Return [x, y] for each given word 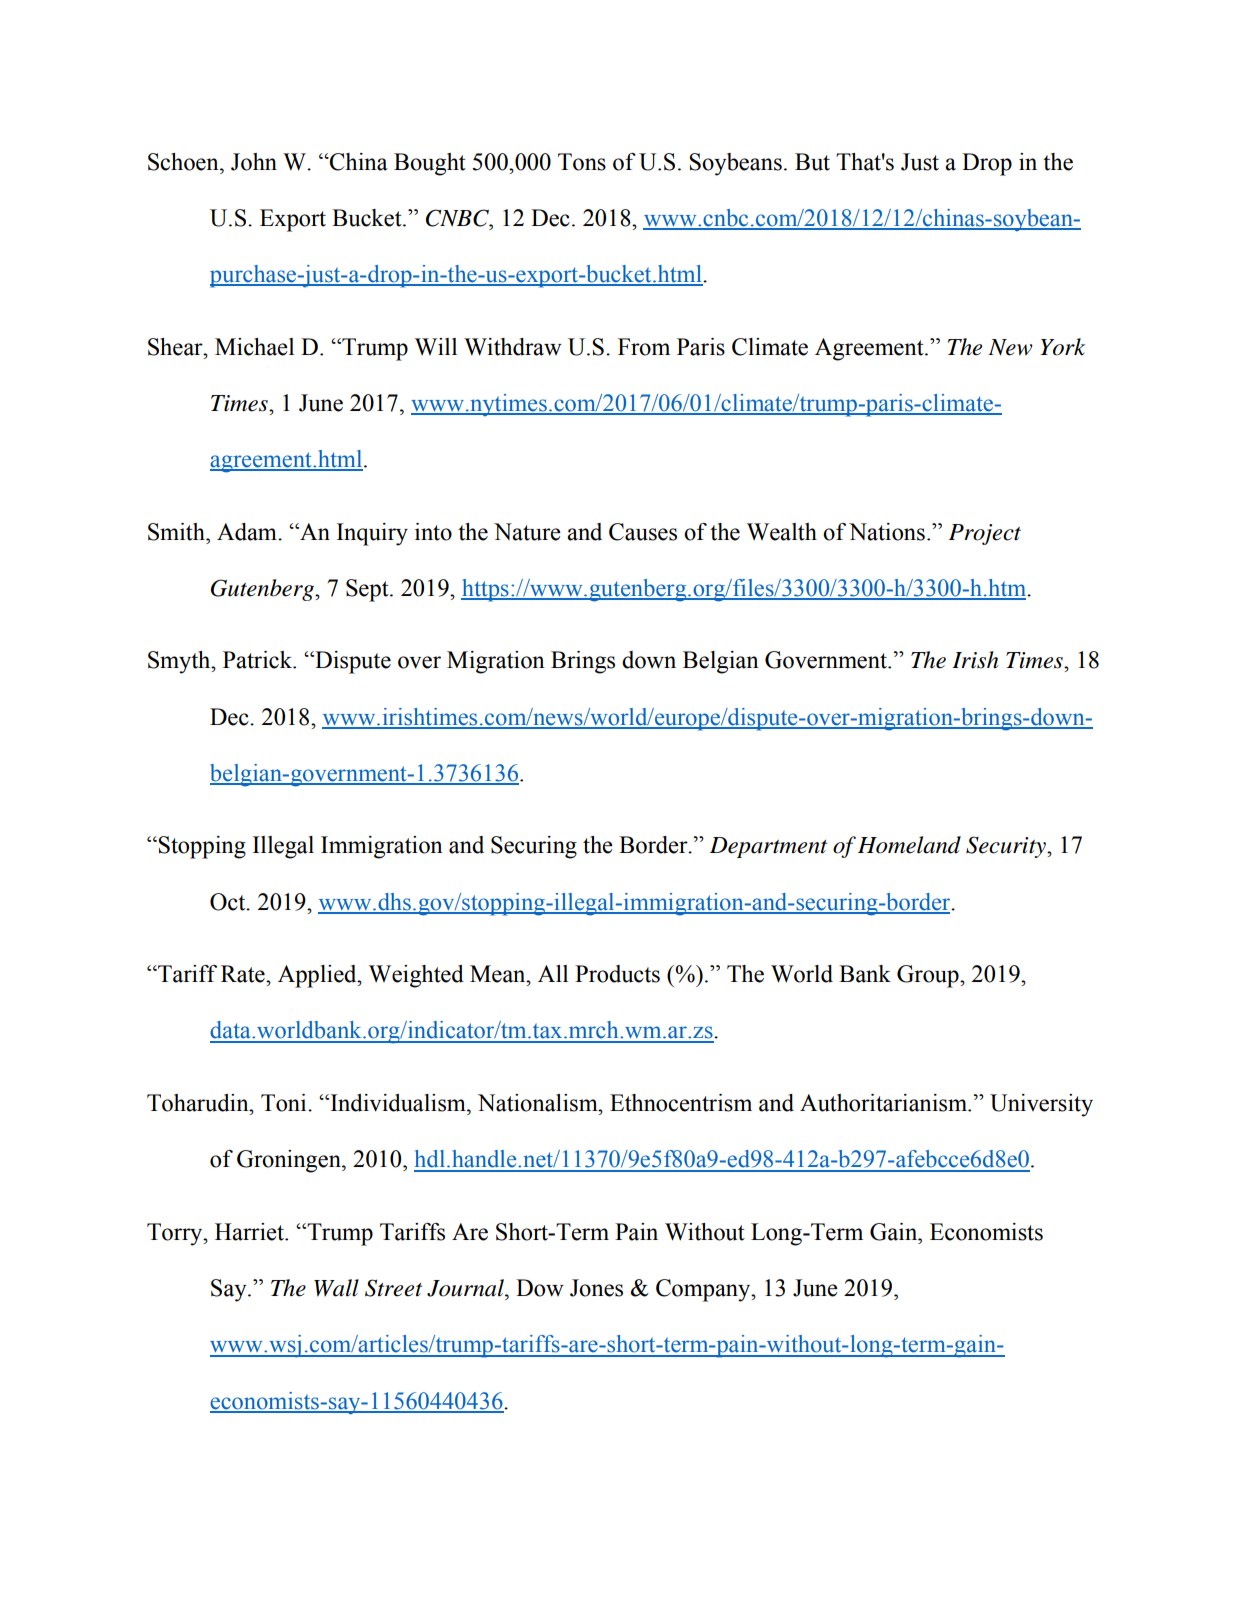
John [254, 162]
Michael [254, 347]
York [1062, 347]
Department [768, 847]
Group [929, 976]
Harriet [250, 1232]
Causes [643, 532]
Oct [229, 902]
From [644, 347]
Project [985, 534]
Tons [582, 162]
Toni [285, 1103]
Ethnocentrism [681, 1103]
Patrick [259, 660]
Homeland [909, 845]
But [812, 162]
